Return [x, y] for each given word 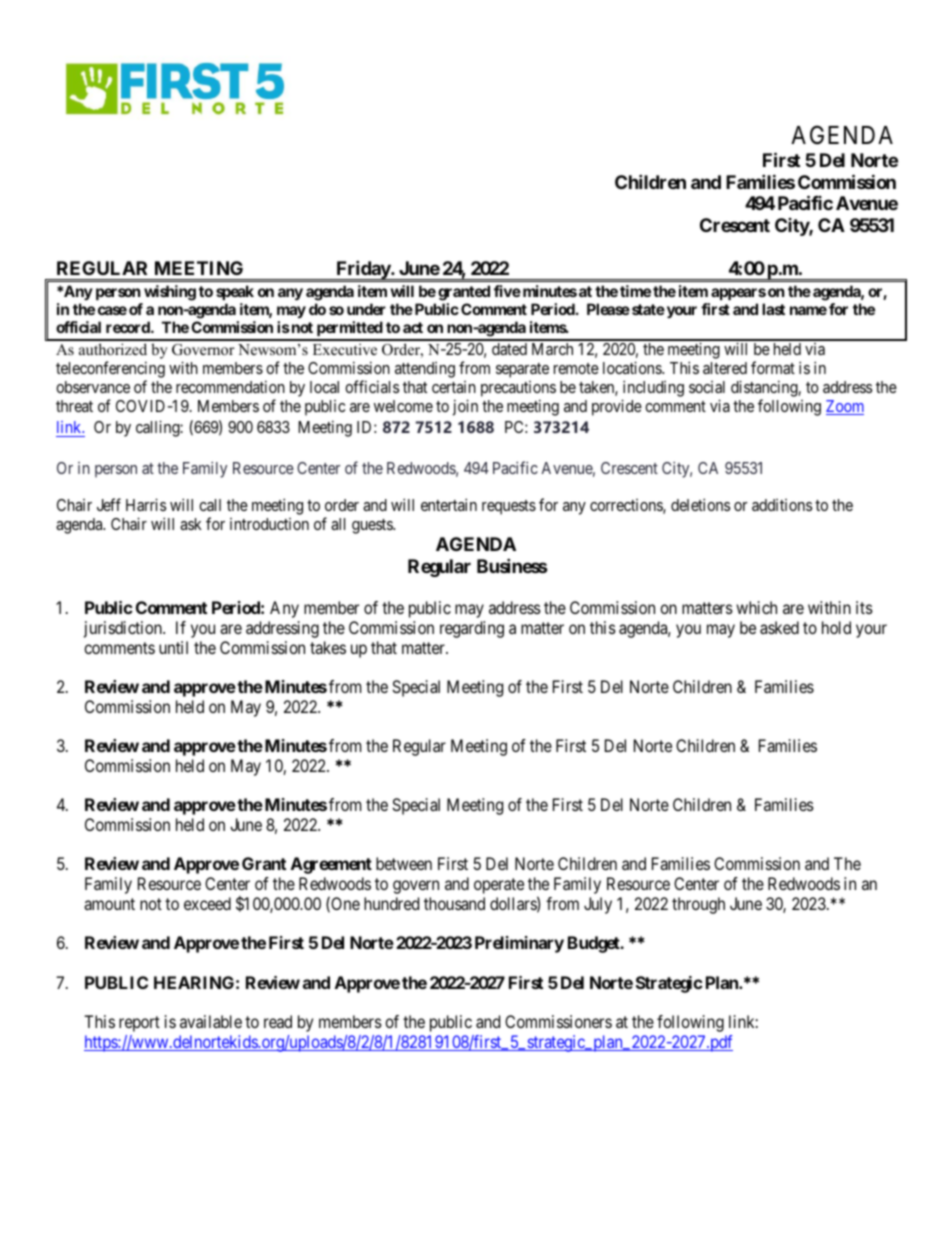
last [773, 309]
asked [779, 627]
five [507, 291]
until [173, 647]
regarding [472, 629]
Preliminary [519, 944]
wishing [170, 293]
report [139, 1024]
